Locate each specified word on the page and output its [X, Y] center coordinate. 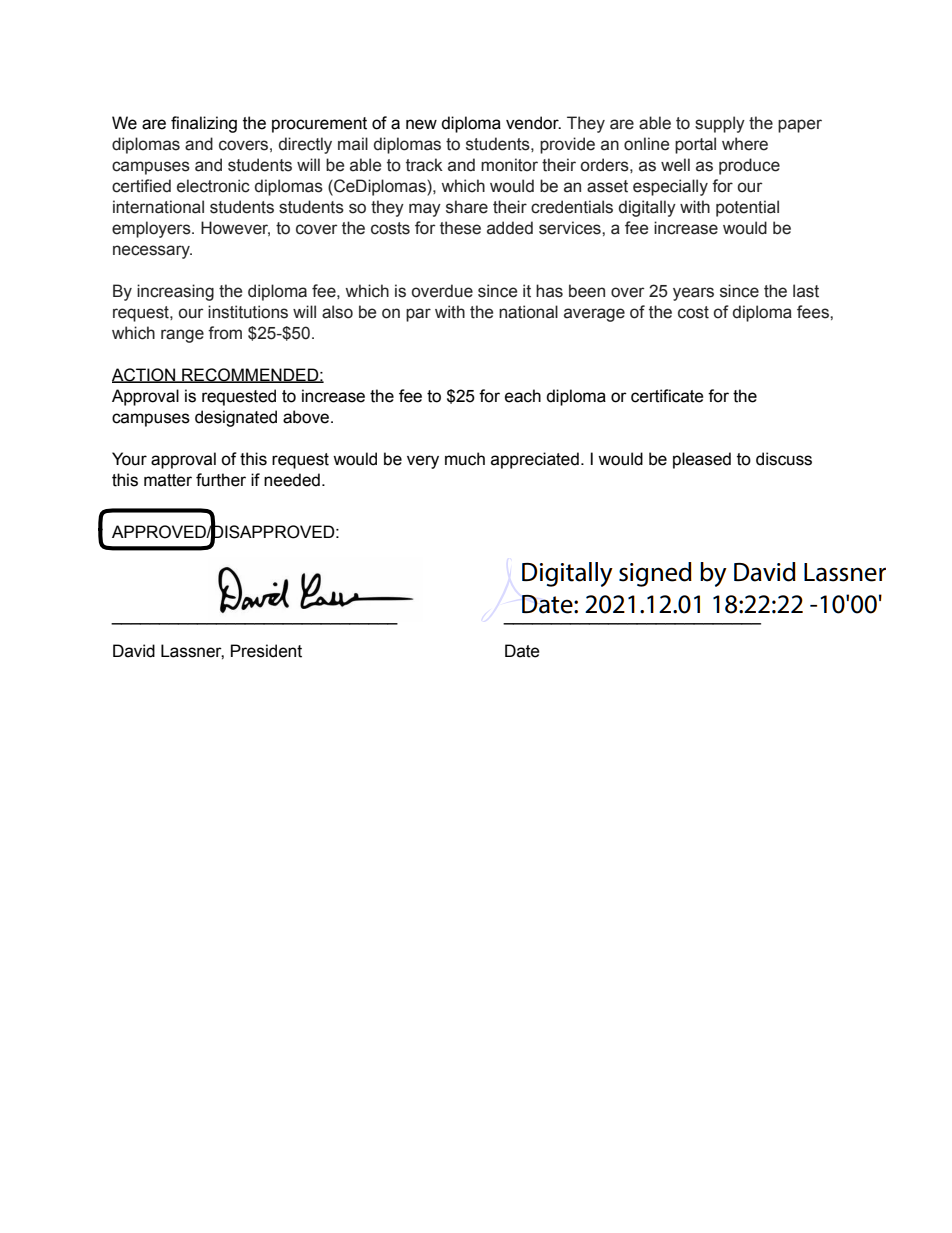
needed [292, 480]
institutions [248, 312]
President [266, 651]
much [465, 459]
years [693, 294]
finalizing [204, 124]
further [221, 480]
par [418, 315]
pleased [702, 460]
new [421, 124]
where [745, 144]
